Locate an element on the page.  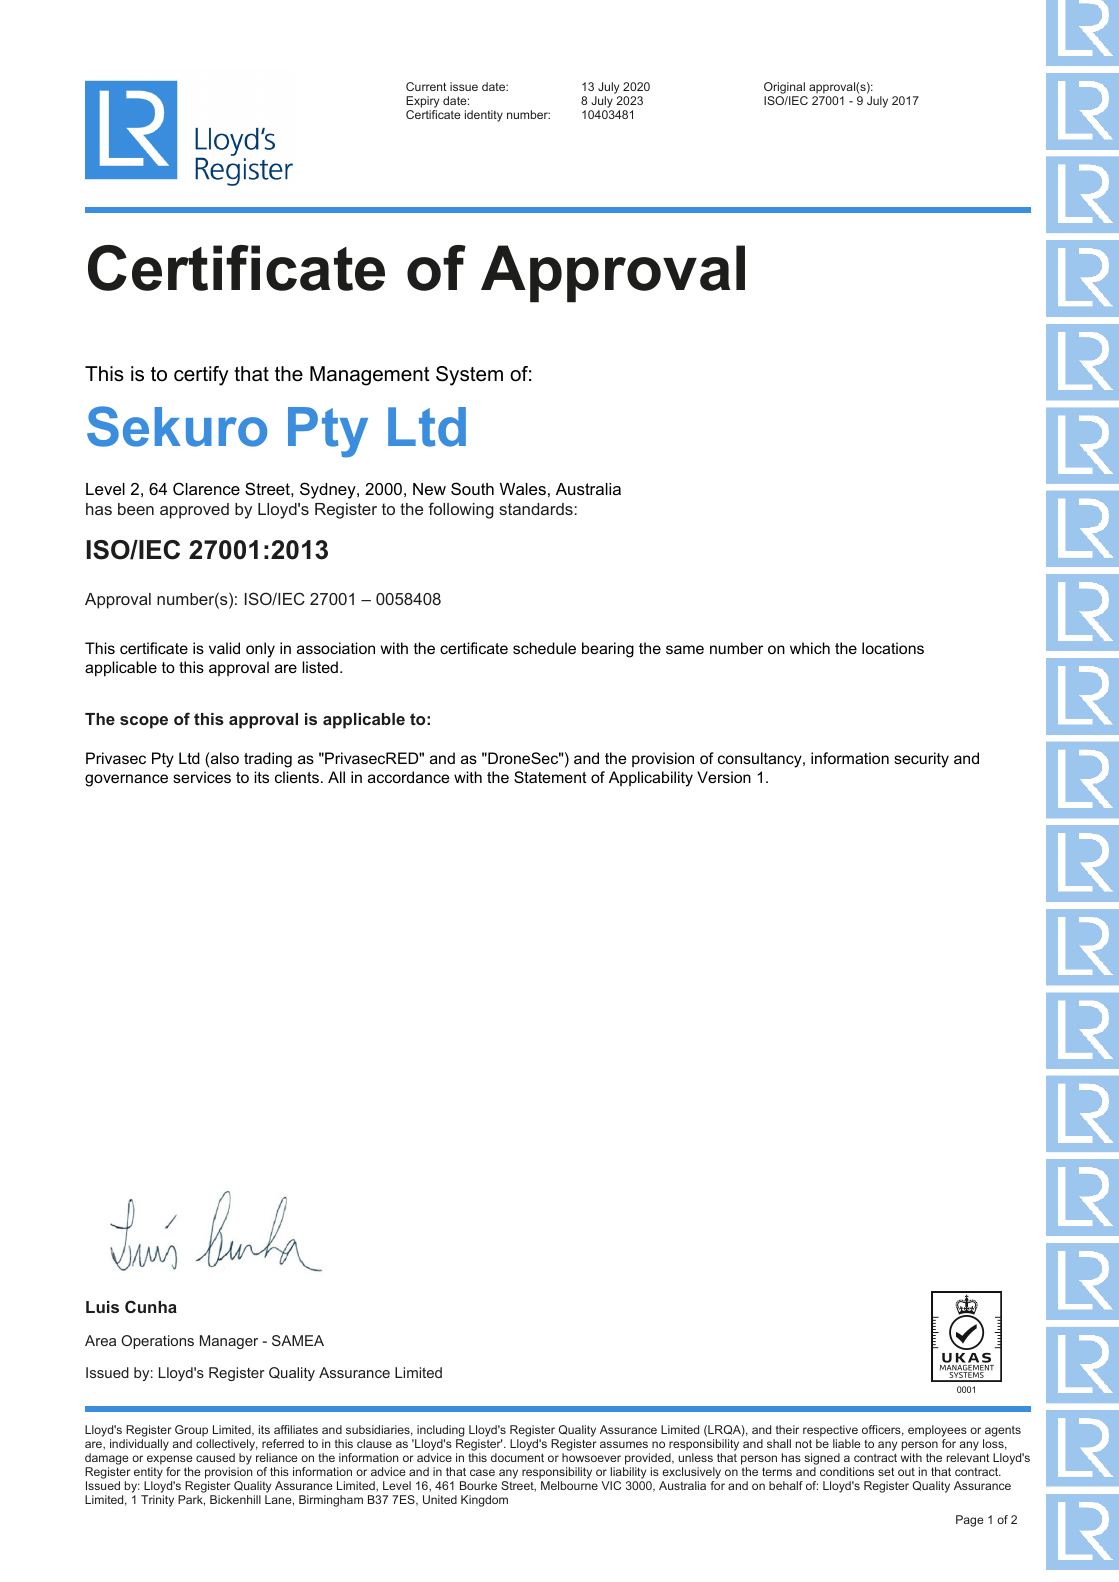
services is located at coordinates (202, 777).
